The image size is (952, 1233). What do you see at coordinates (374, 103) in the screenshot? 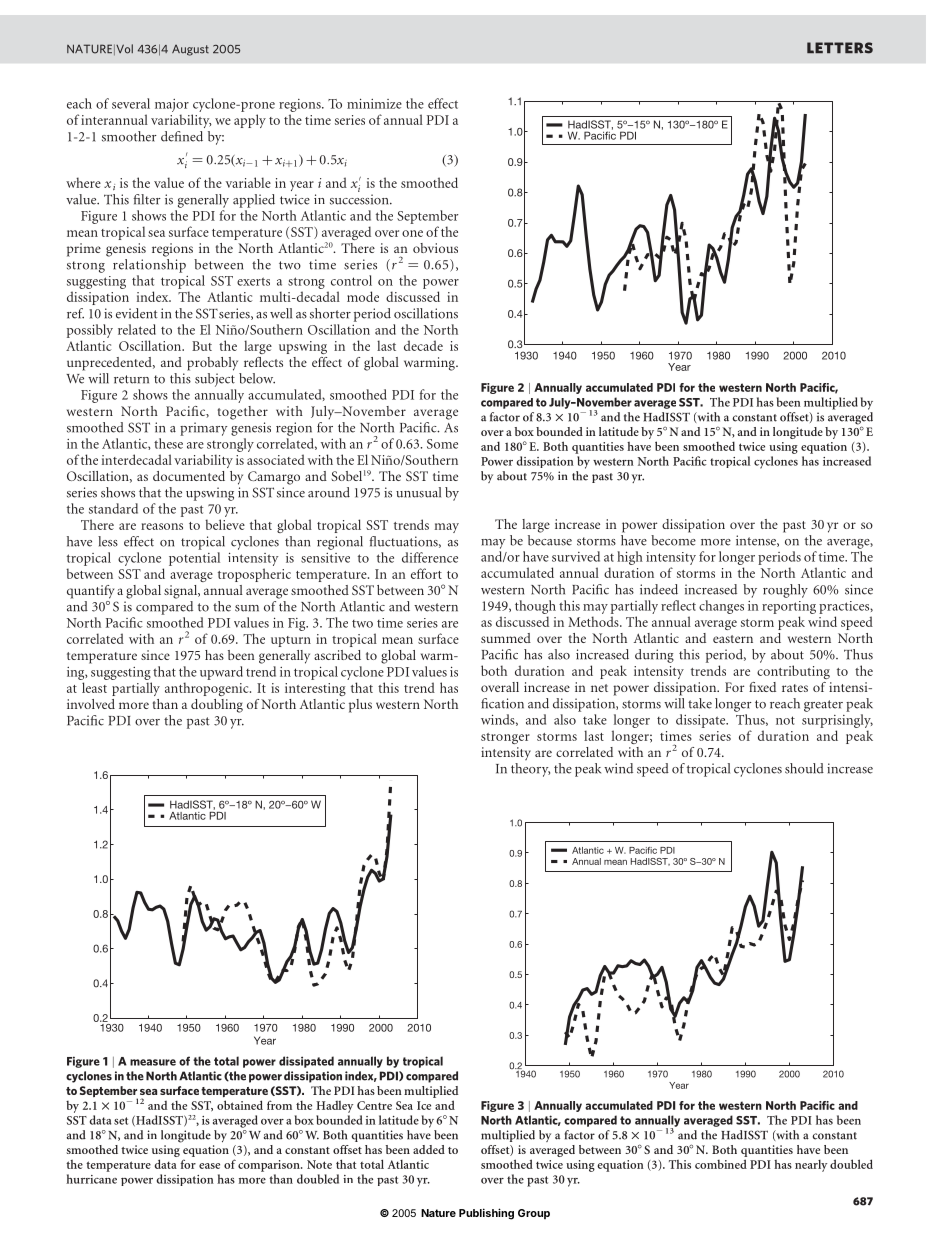
I see `minimize` at bounding box center [374, 103].
